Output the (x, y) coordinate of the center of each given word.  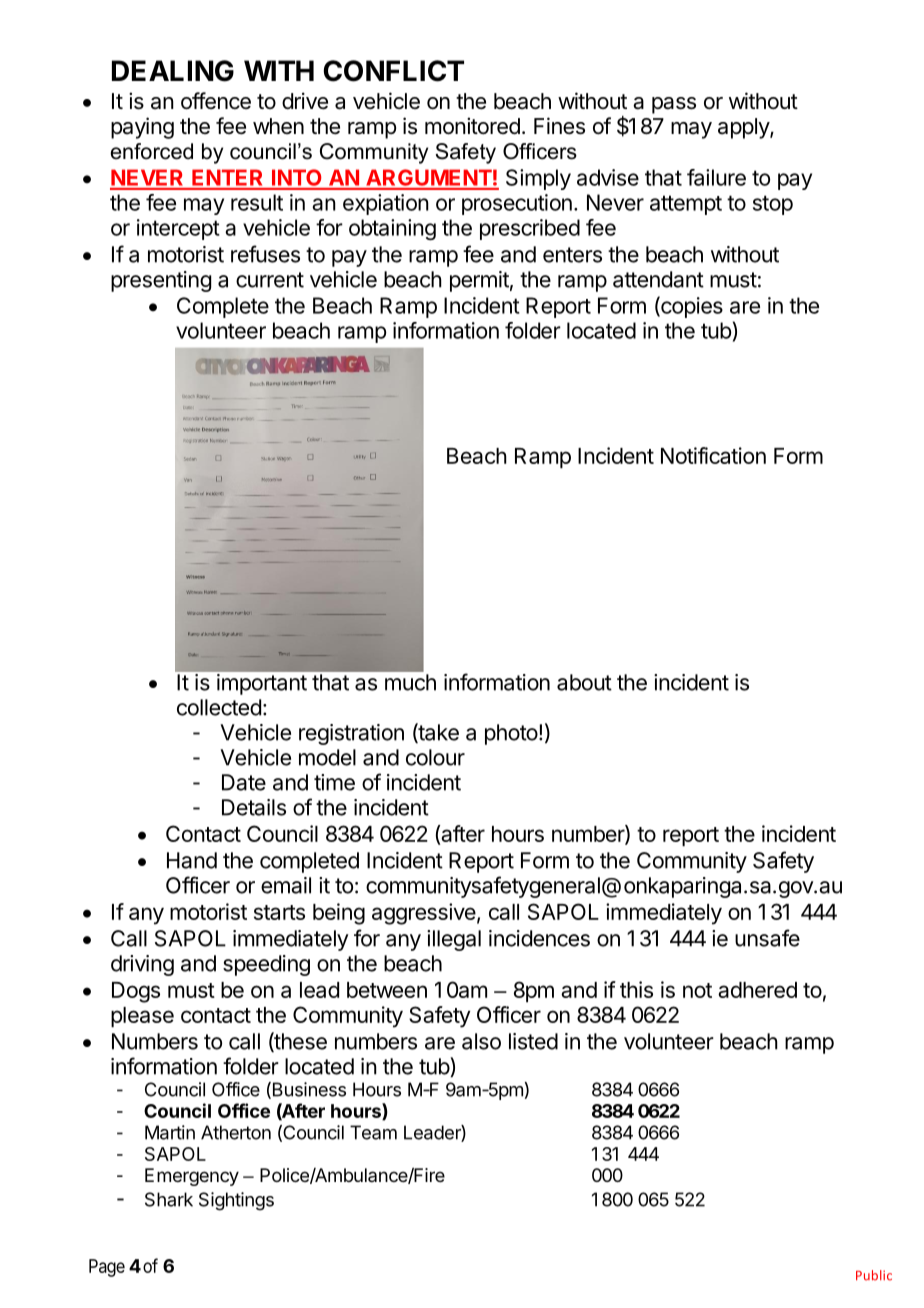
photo (511, 734)
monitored (472, 126)
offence (216, 101)
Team (373, 1132)
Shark (169, 1199)
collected (219, 707)
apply (744, 128)
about (584, 682)
